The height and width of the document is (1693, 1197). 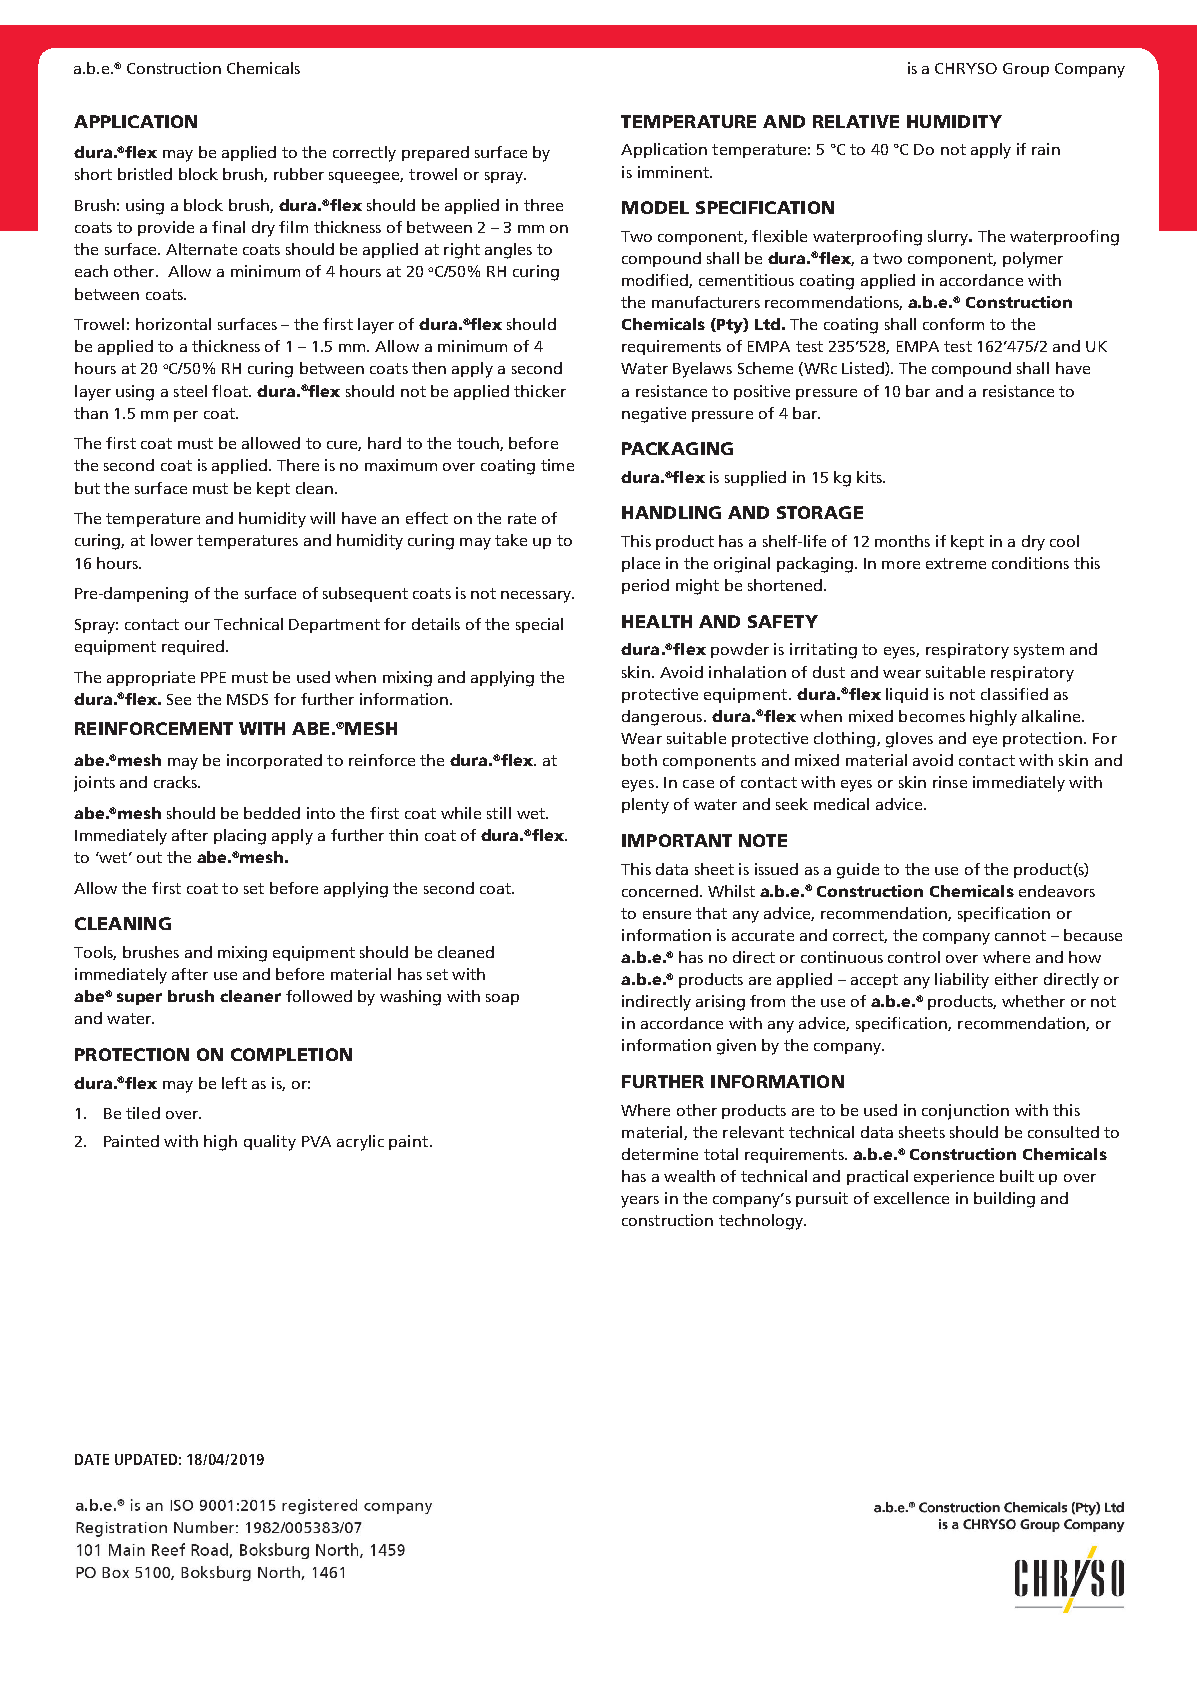 What do you see at coordinates (1026, 70) in the document?
I see `Group` at bounding box center [1026, 70].
